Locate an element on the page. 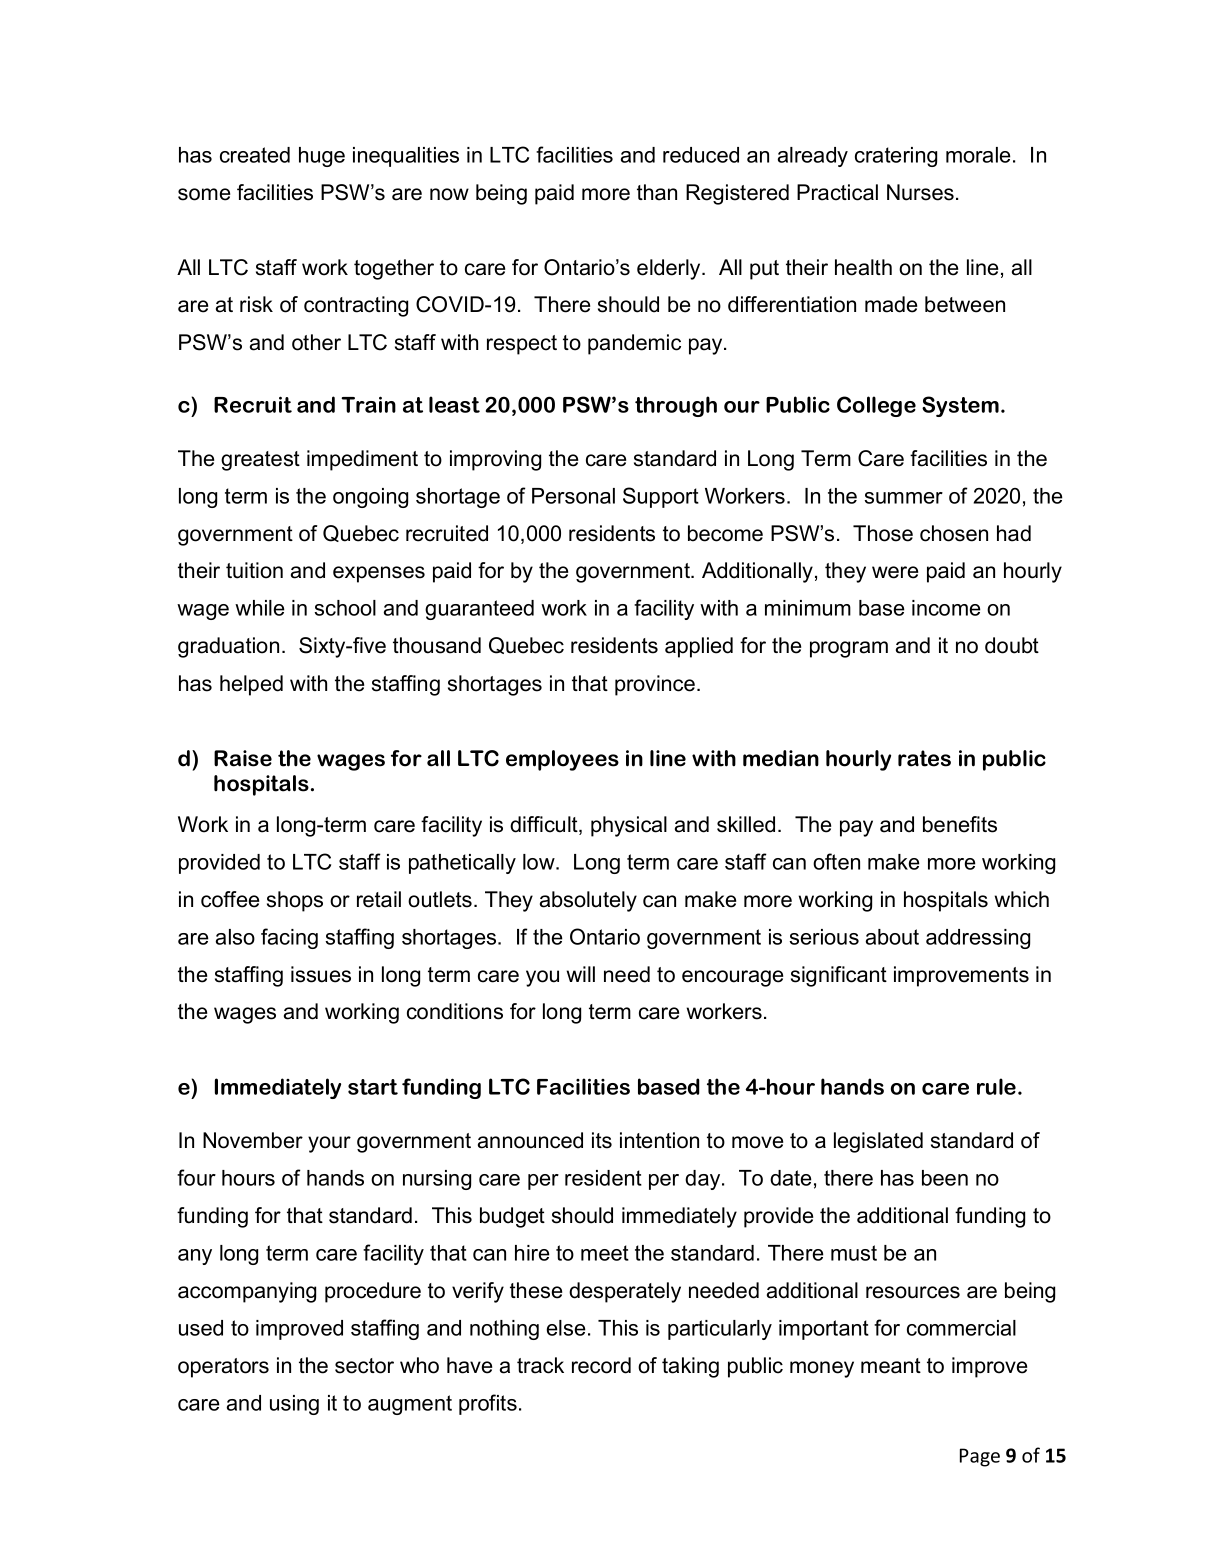 The height and width of the page is (1565, 1209). using is located at coordinates (294, 1405).
